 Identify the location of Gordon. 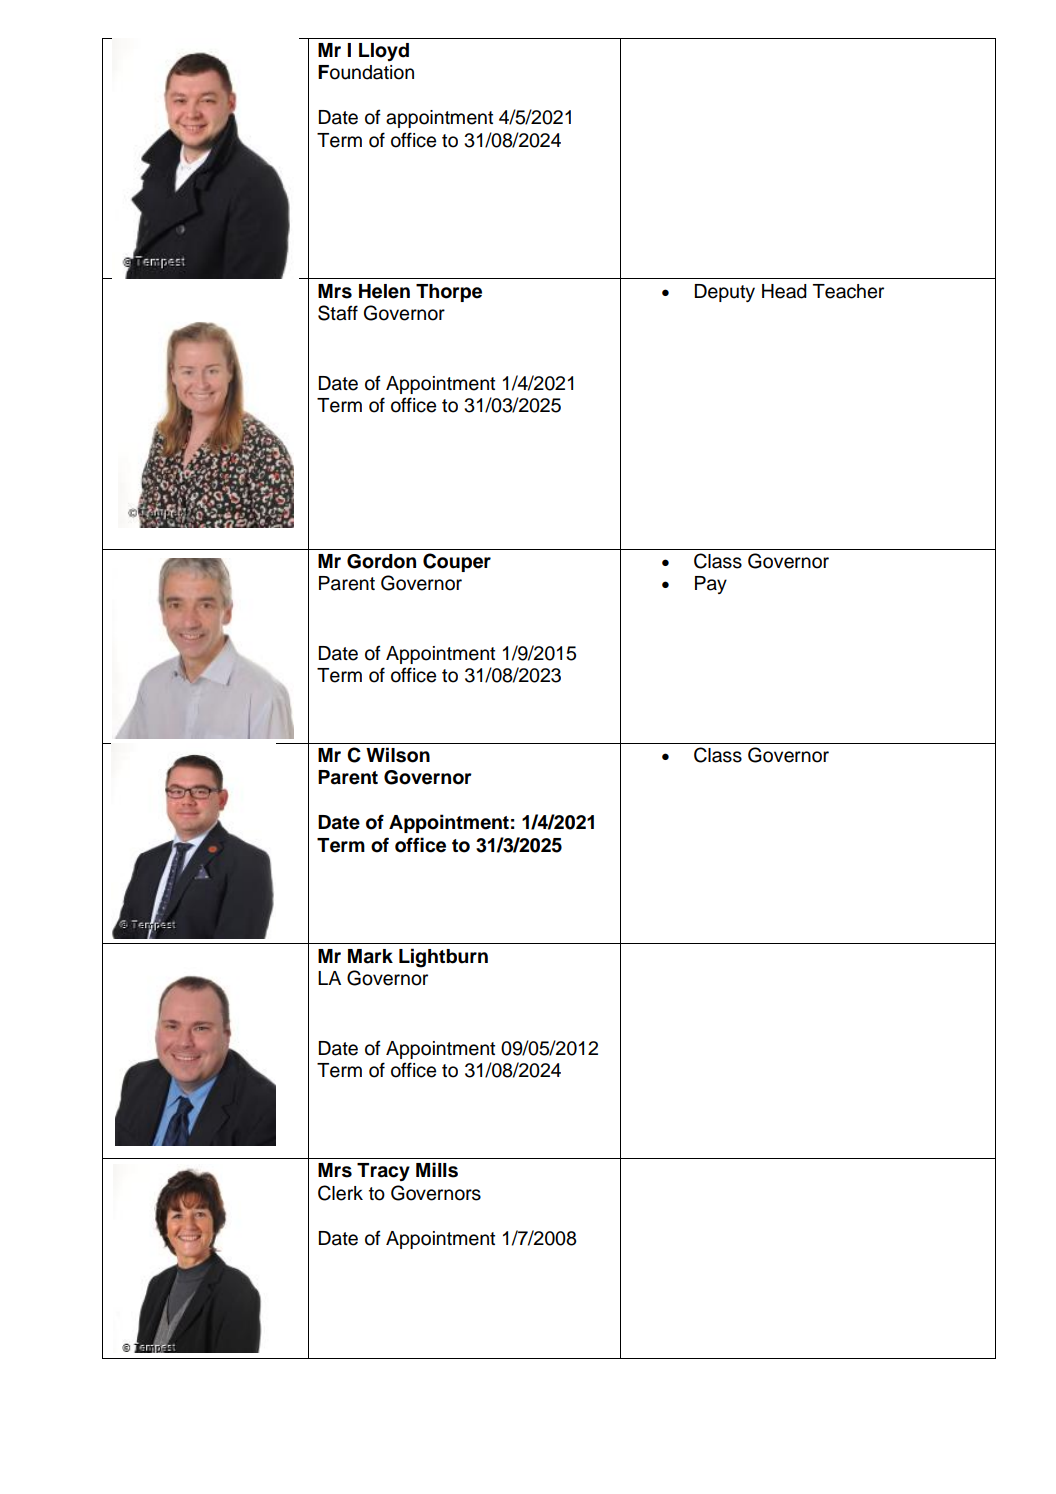
(381, 561).
